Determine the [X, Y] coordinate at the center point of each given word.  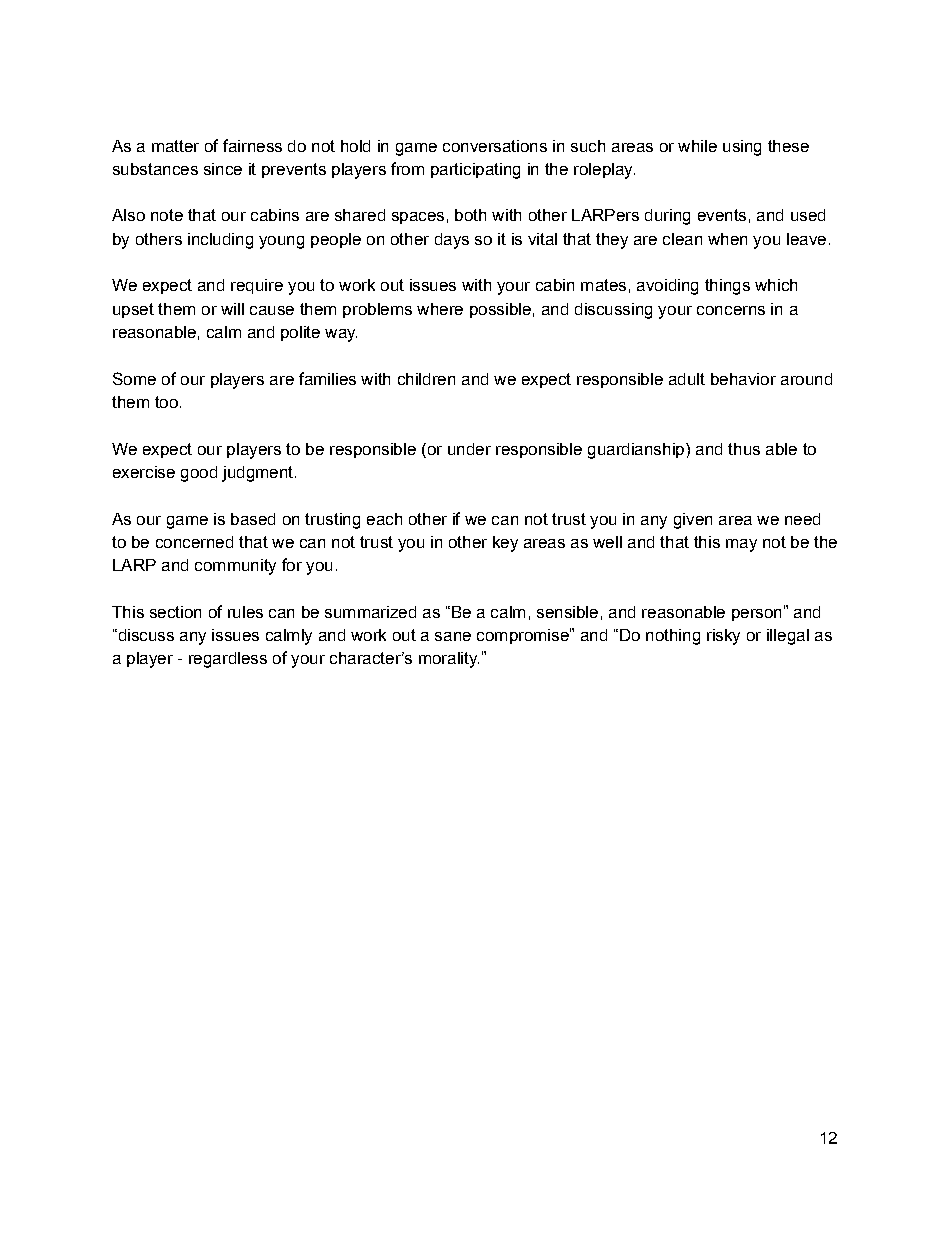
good [199, 474]
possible [500, 310]
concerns [731, 310]
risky [723, 637]
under [469, 449]
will [232, 309]
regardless [228, 660]
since [223, 169]
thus [744, 449]
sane [453, 636]
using [742, 148]
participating [475, 171]
